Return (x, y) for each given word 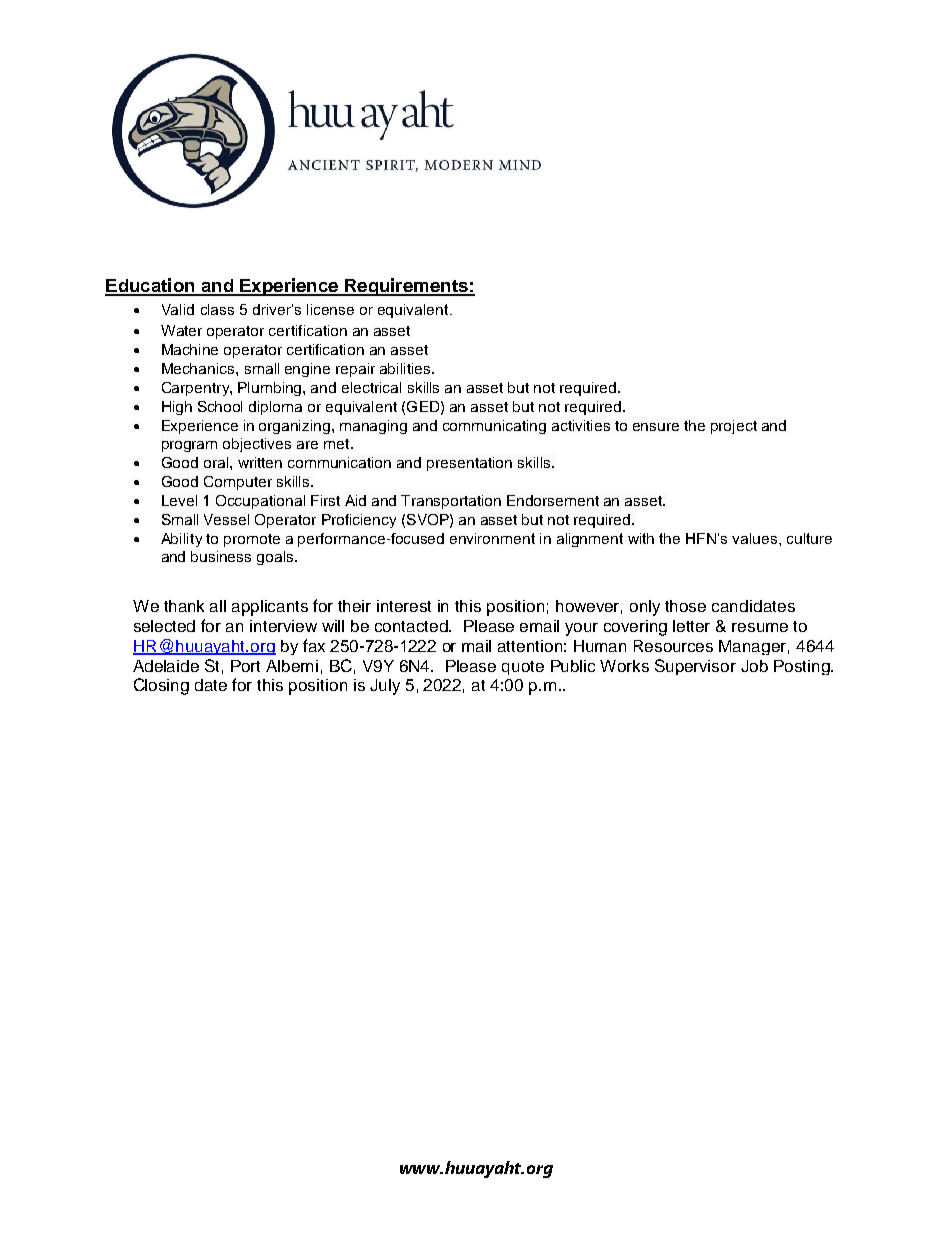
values (756, 538)
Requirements (406, 287)
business (221, 556)
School (220, 406)
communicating (494, 427)
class (217, 309)
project (734, 427)
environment (492, 538)
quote (523, 668)
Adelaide (166, 666)
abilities (406, 368)
